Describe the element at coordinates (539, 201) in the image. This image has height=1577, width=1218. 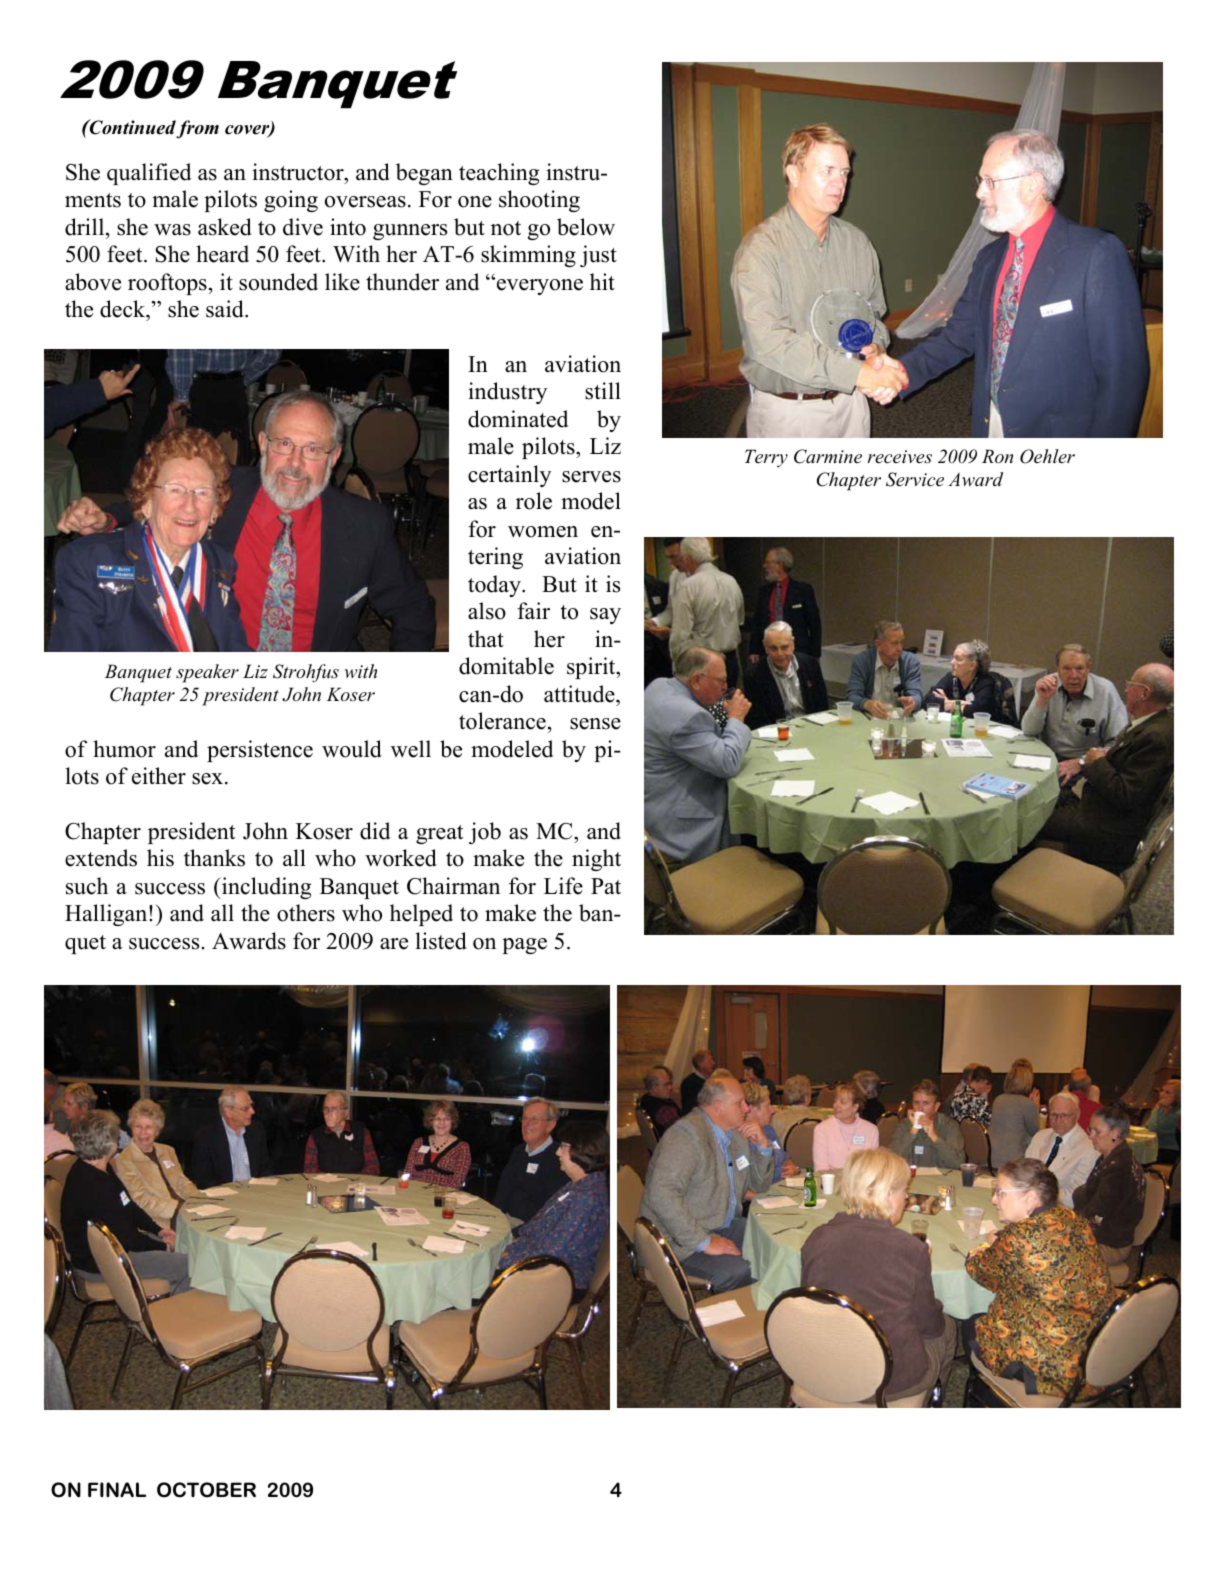
I see `shooting` at that location.
